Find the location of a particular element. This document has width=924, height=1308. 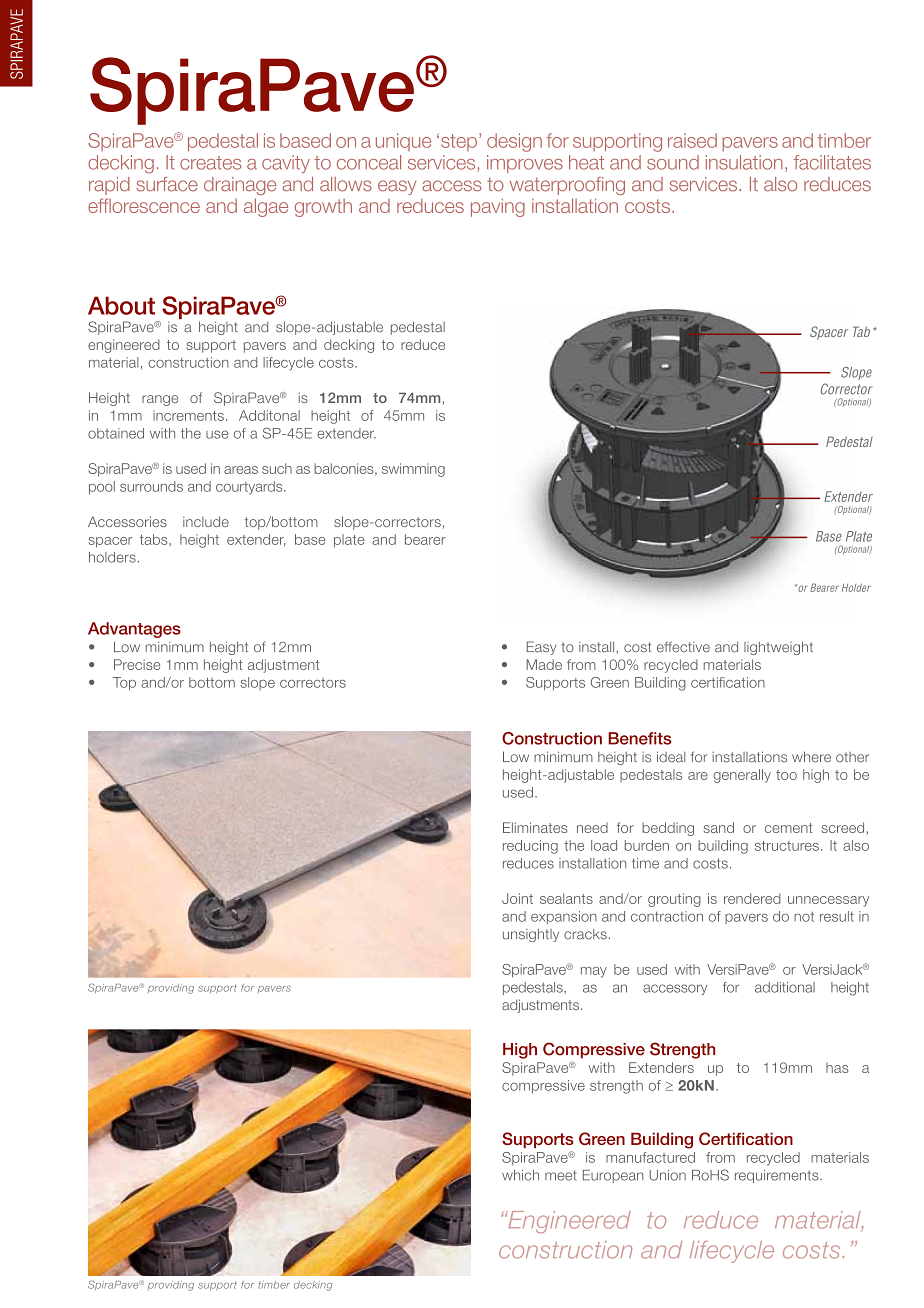

creates is located at coordinates (210, 163).
